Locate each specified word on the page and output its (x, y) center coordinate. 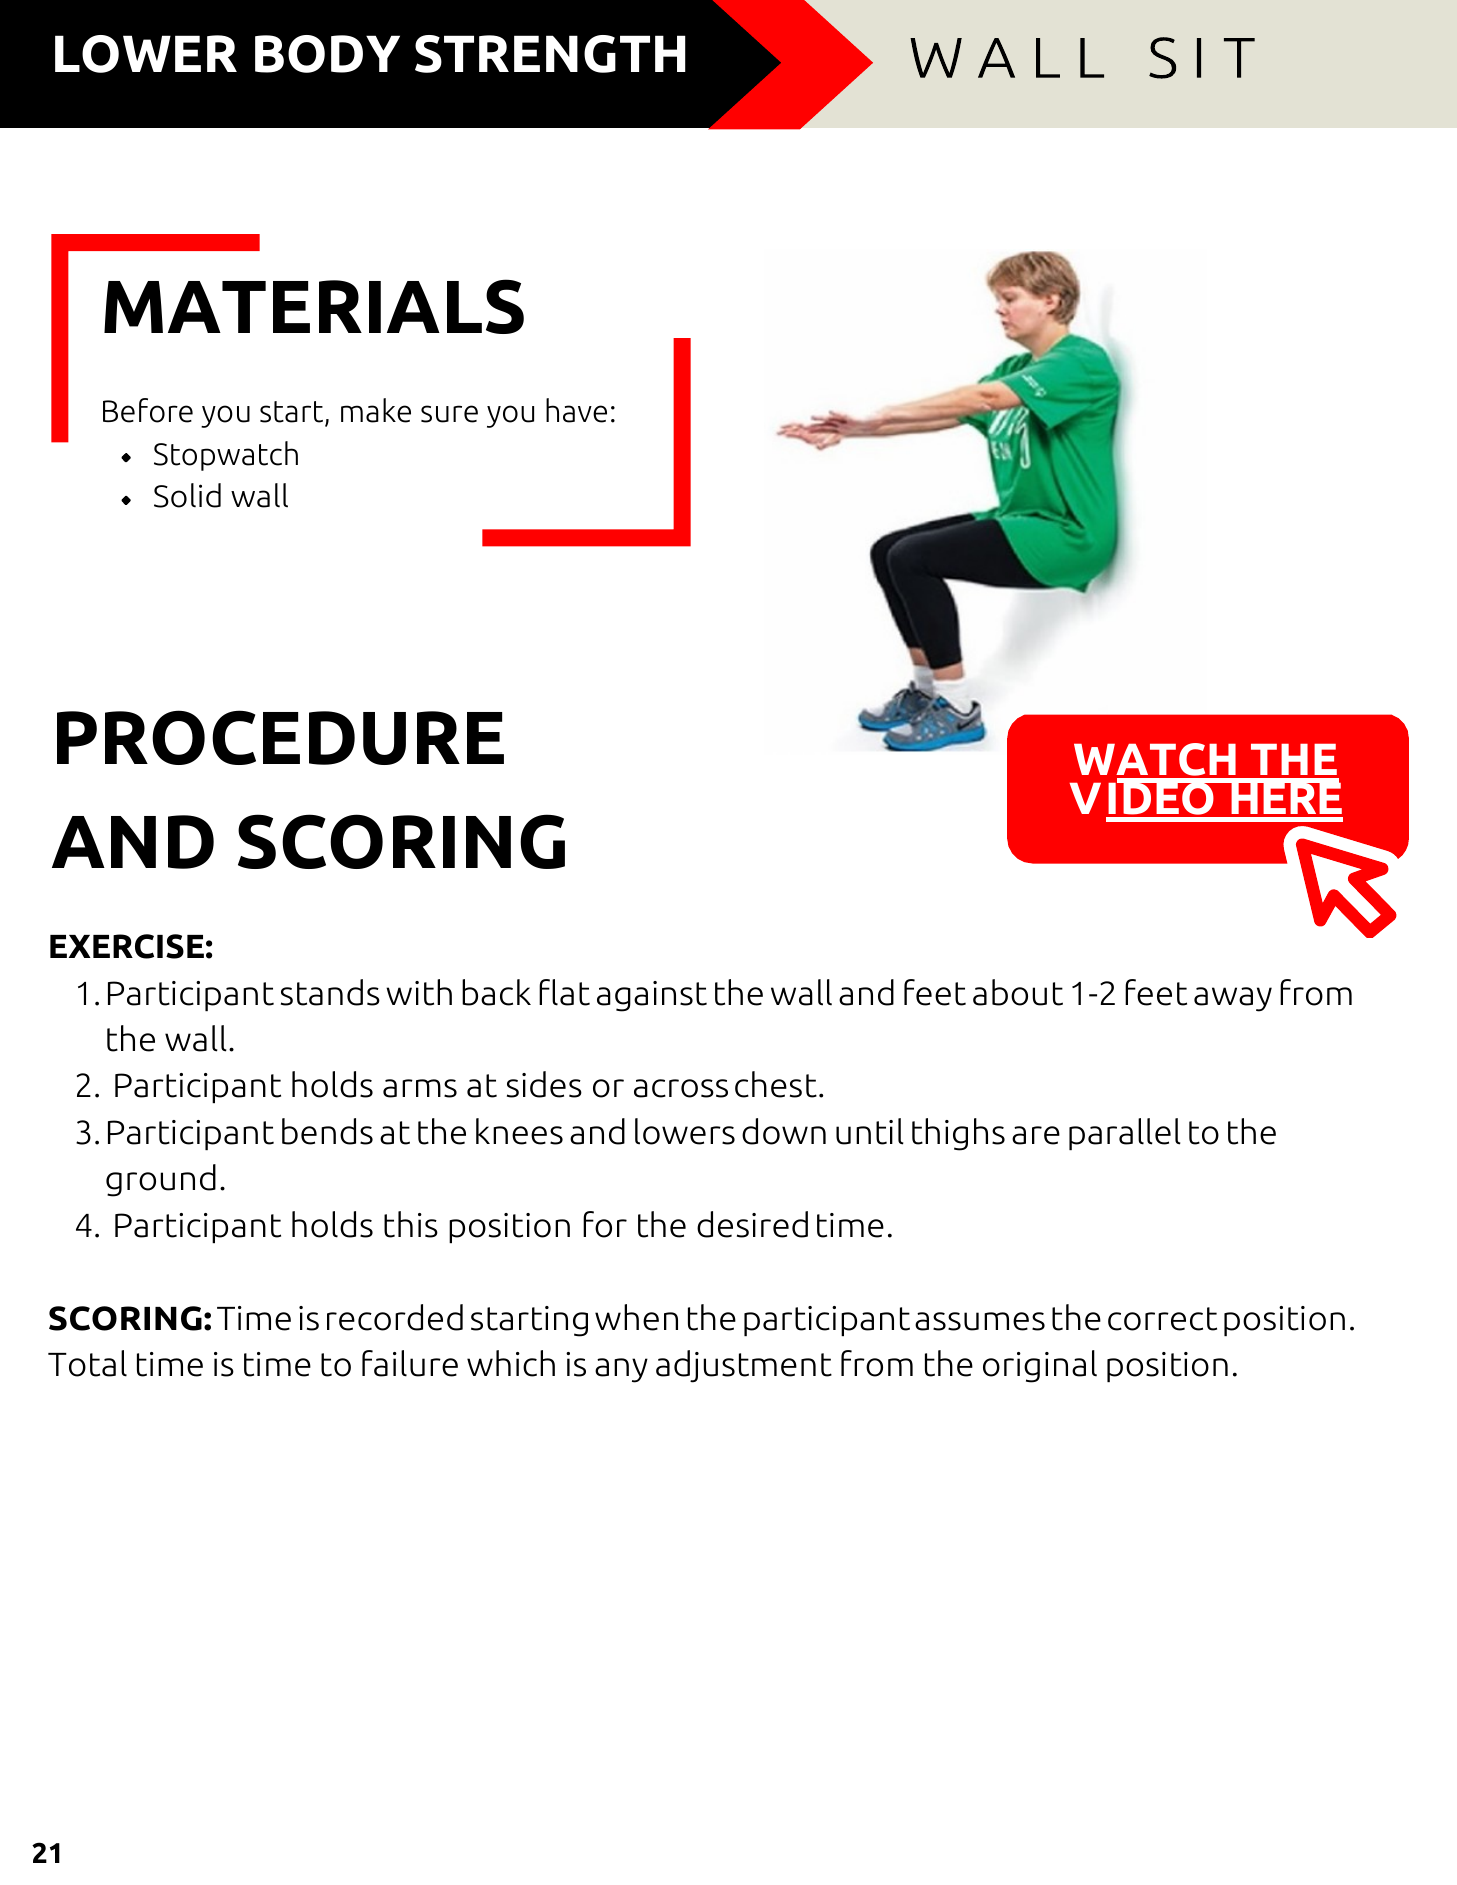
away (1233, 999)
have (576, 410)
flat (564, 992)
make (376, 410)
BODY (327, 54)
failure (410, 1363)
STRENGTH (550, 54)
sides (544, 1084)
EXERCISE (127, 946)
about (1018, 992)
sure (449, 414)
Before (148, 410)
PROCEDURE (280, 737)
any (621, 1370)
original (1040, 1366)
